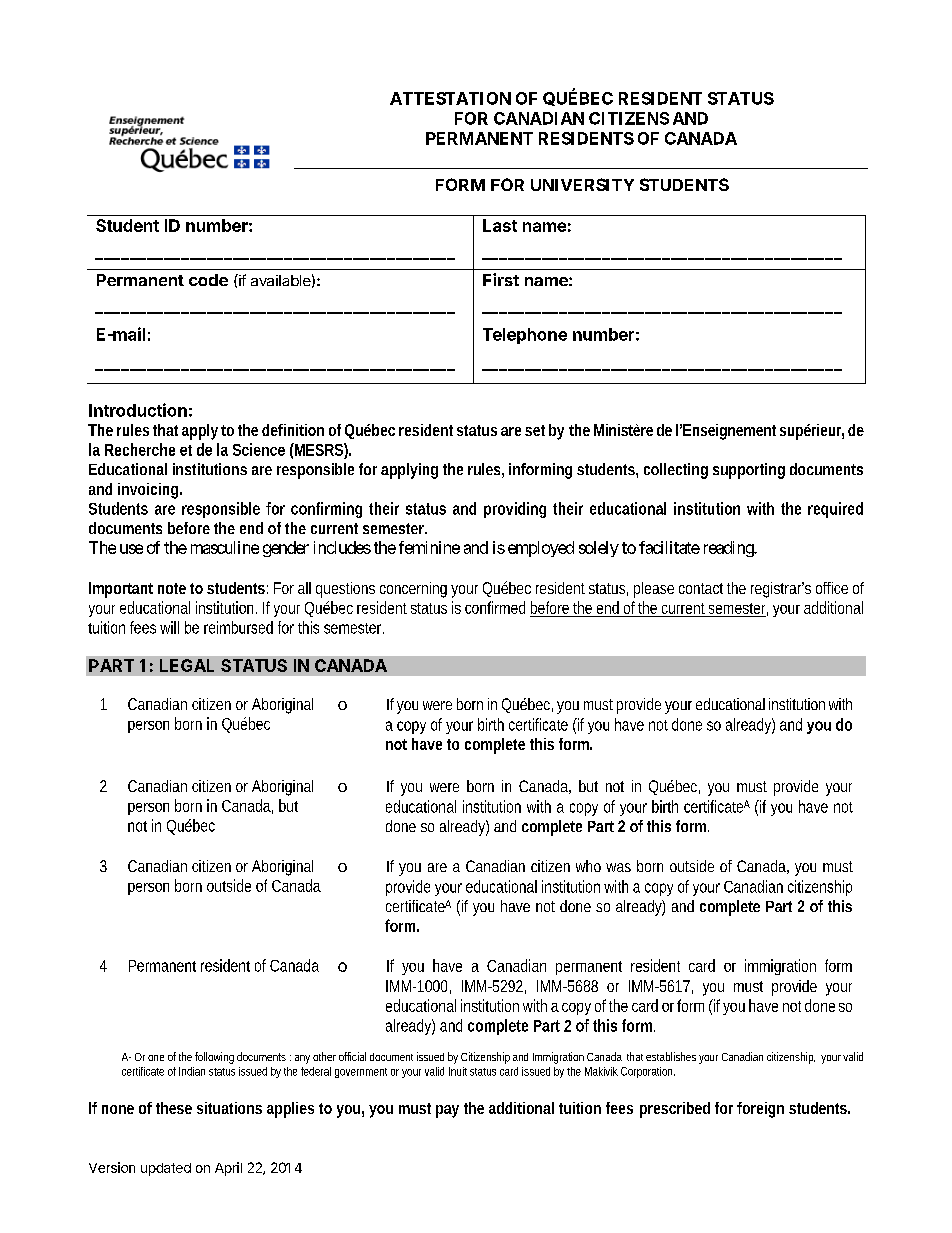 Image resolution: width=952 pixels, height=1233 pixels. What do you see at coordinates (760, 1110) in the screenshot?
I see `foreign` at bounding box center [760, 1110].
